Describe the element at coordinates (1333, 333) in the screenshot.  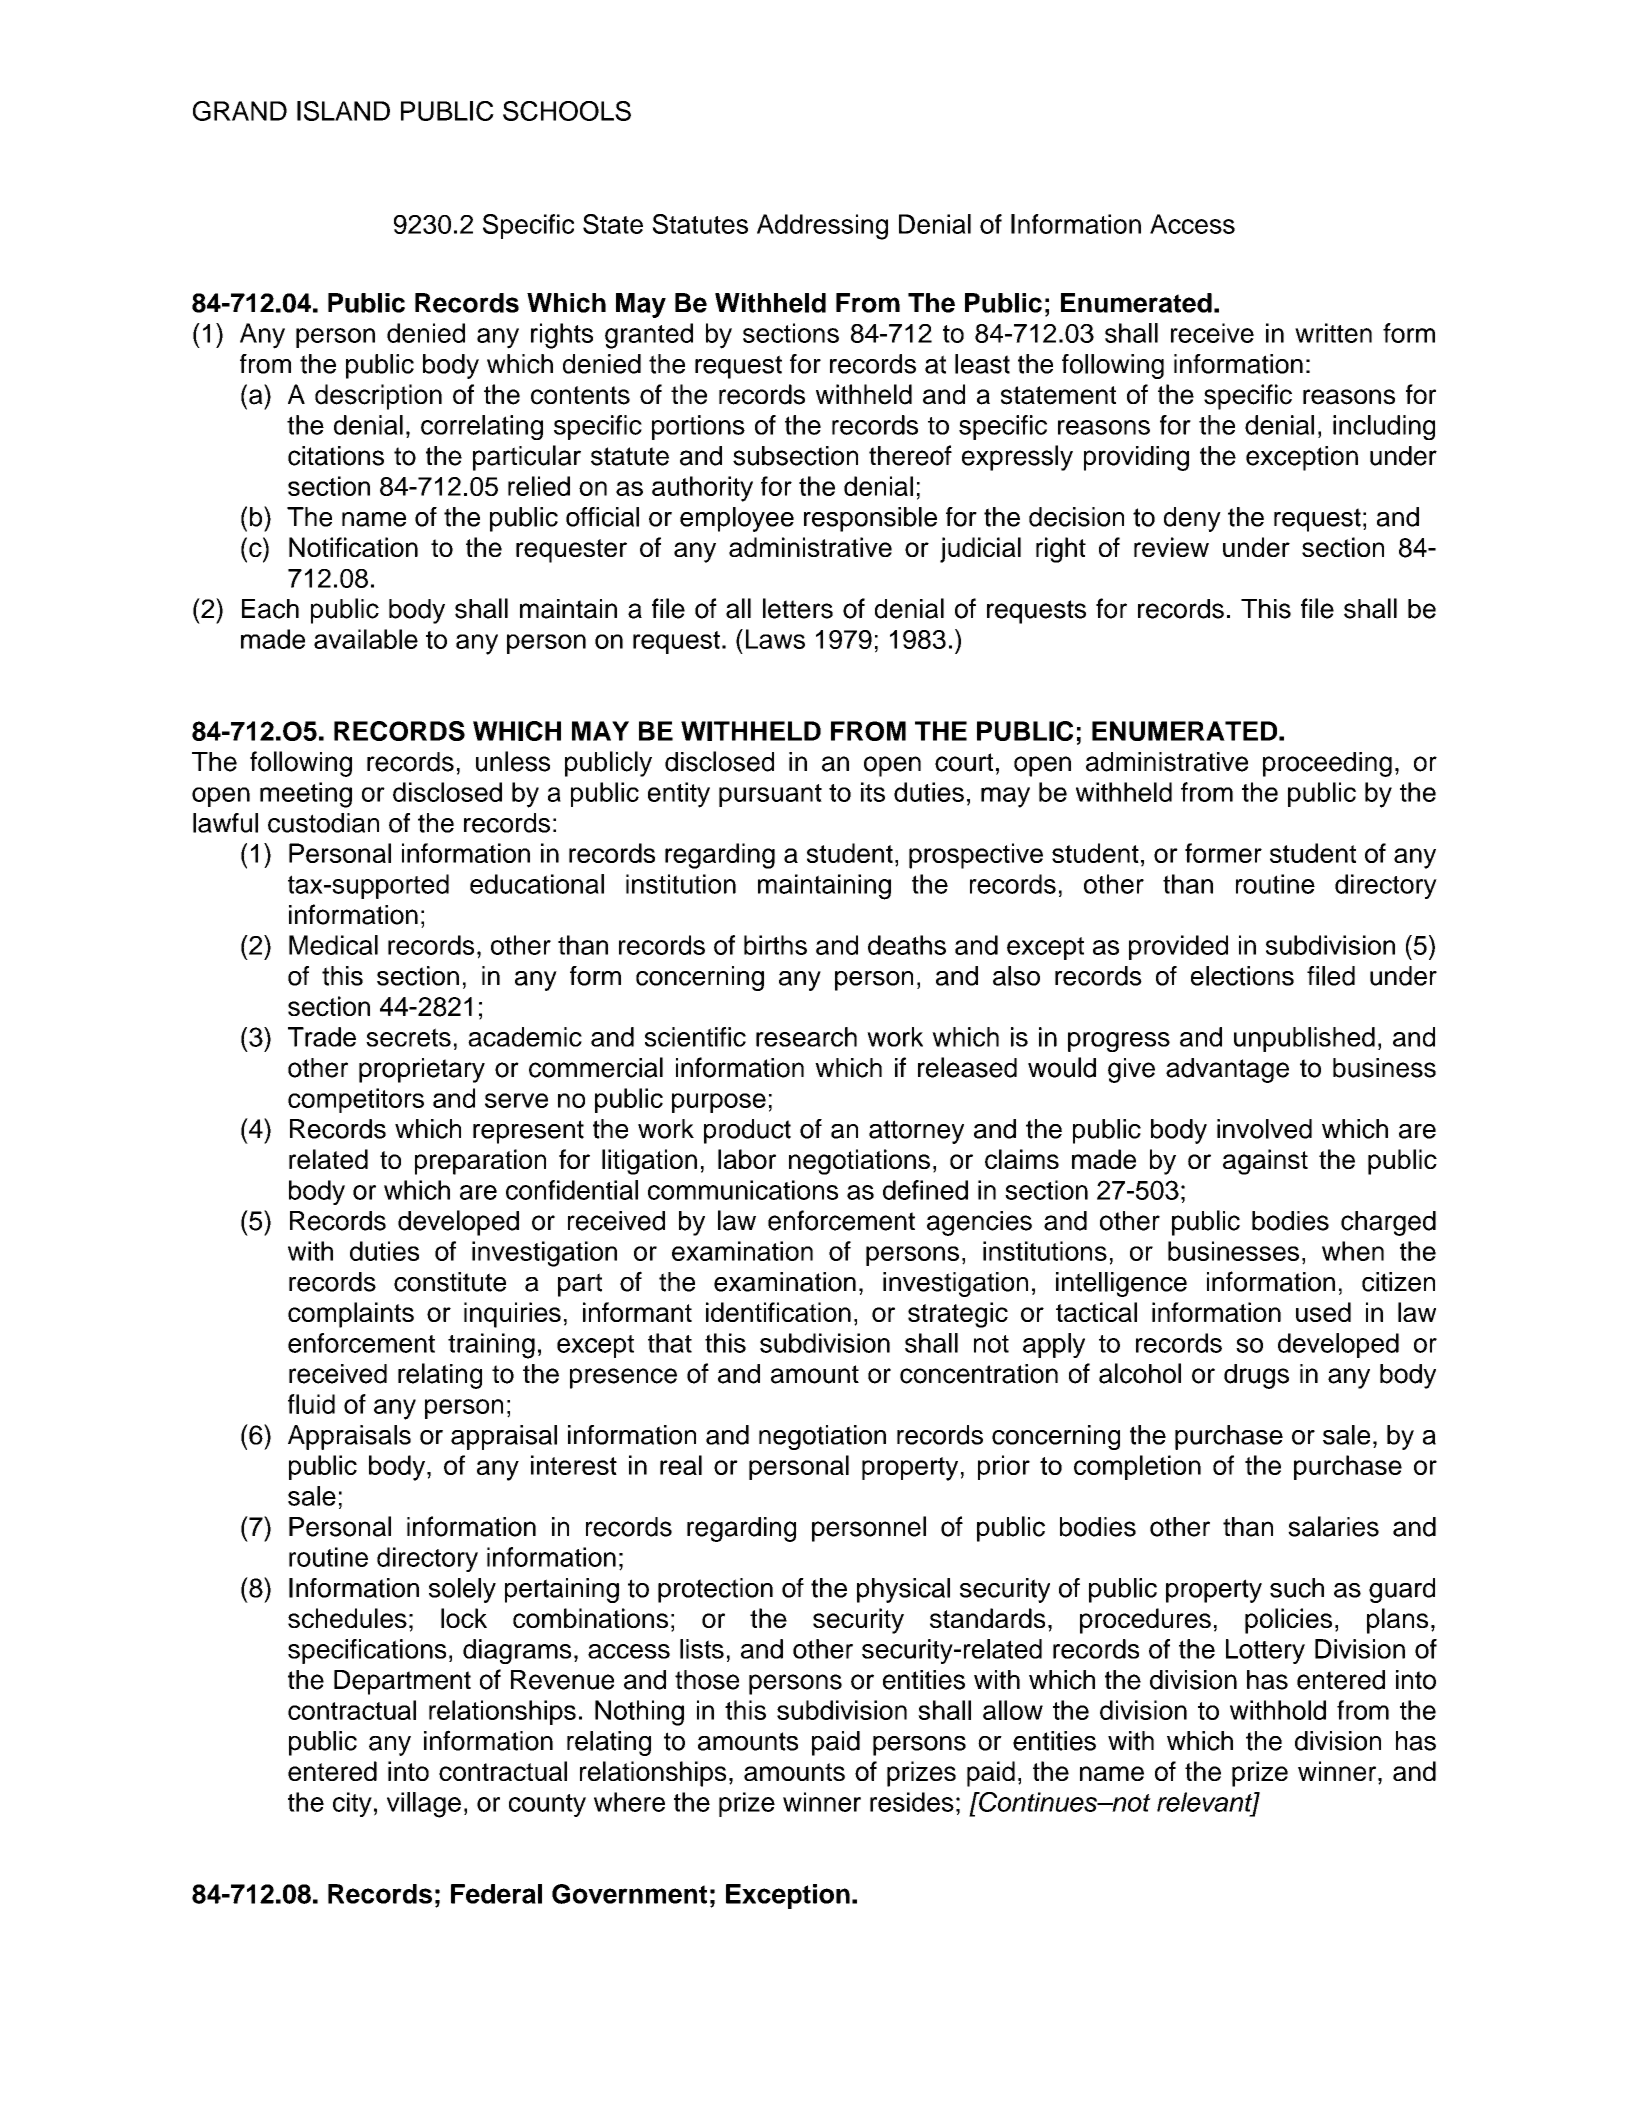
I see `written` at that location.
